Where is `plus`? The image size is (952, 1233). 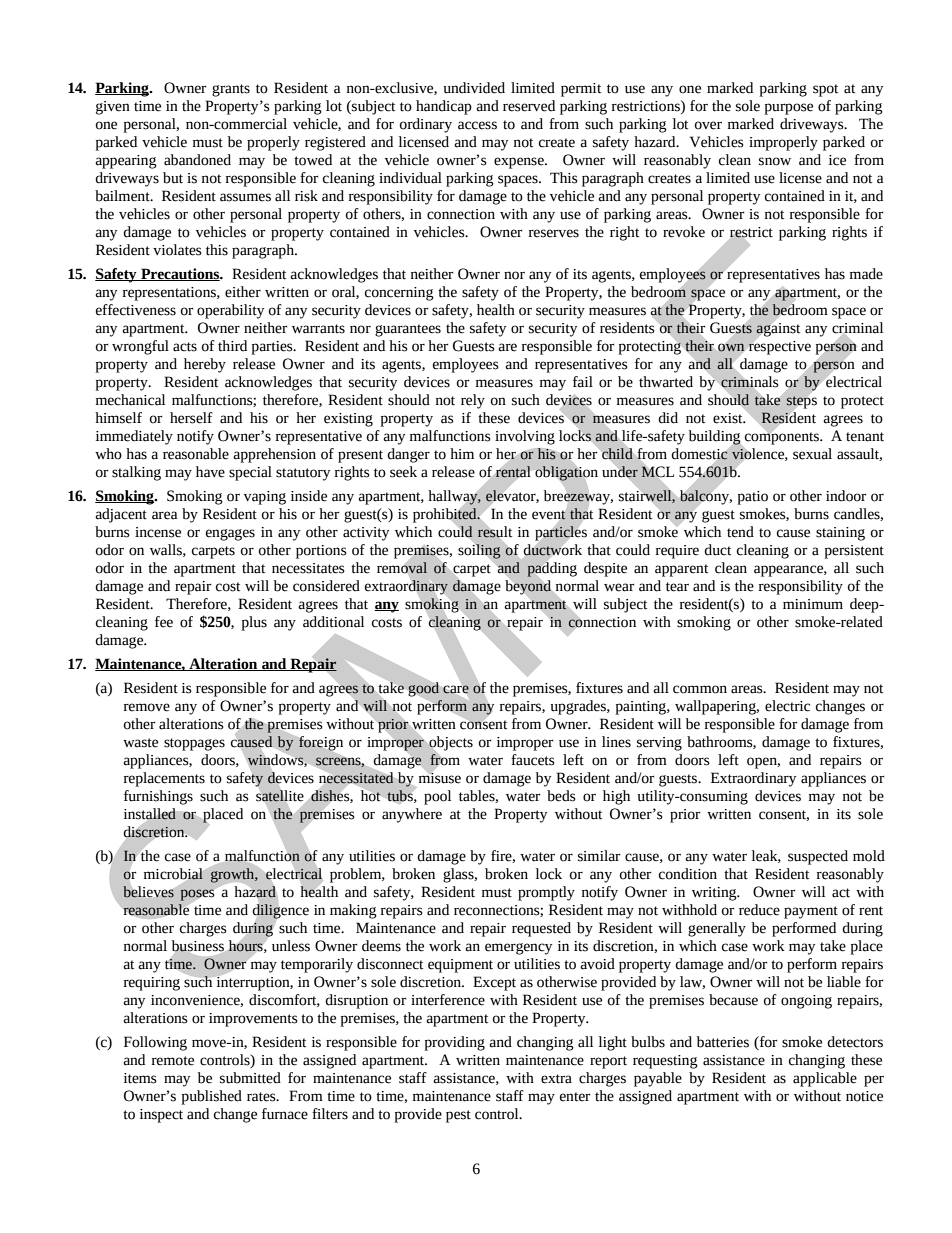 plus is located at coordinates (254, 623).
